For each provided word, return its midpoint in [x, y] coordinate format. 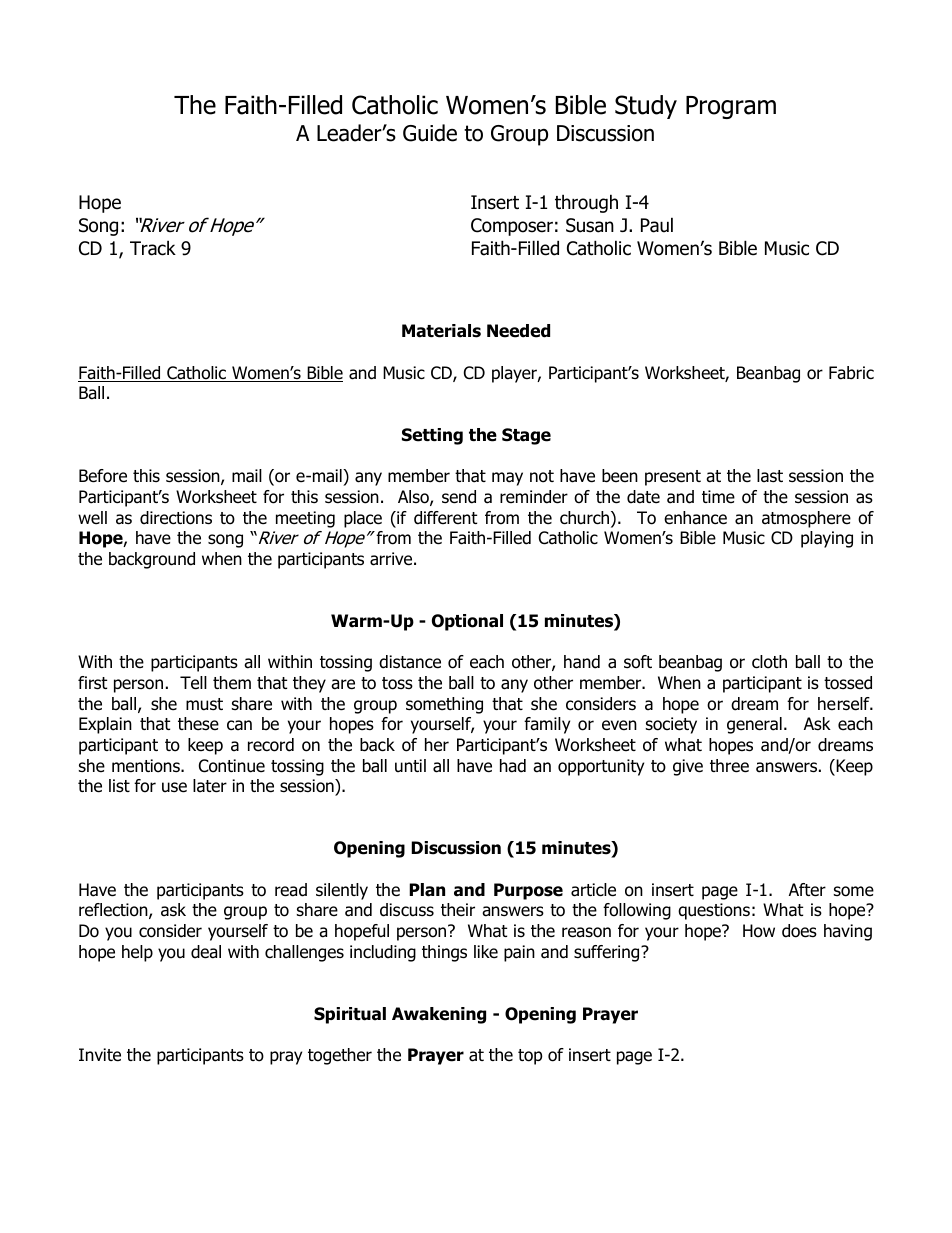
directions [176, 518]
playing [827, 539]
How [759, 931]
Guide [430, 133]
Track [153, 248]
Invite [100, 1055]
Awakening [439, 1015]
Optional [467, 622]
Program [731, 107]
